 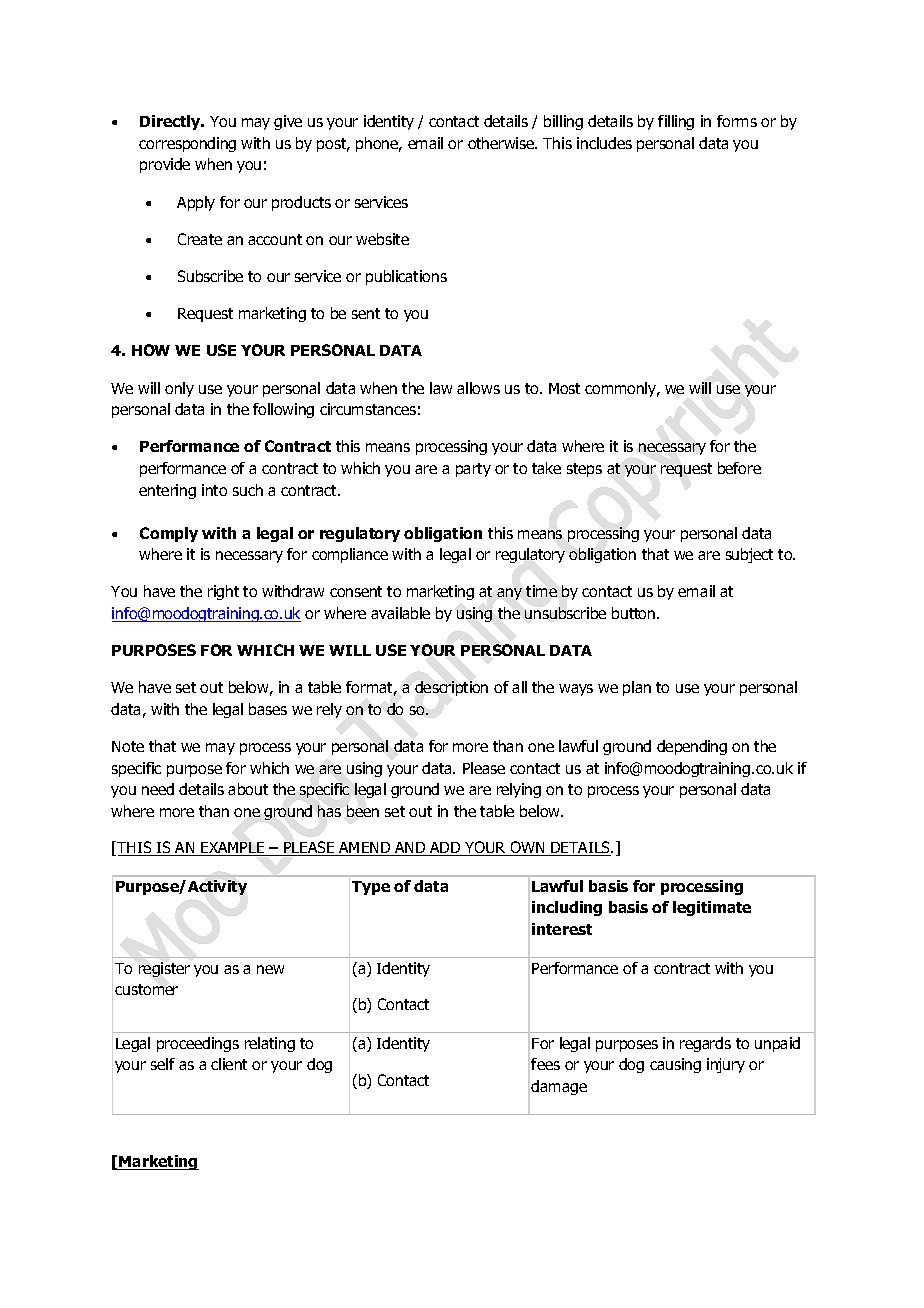 I want to click on before, so click(x=739, y=468).
